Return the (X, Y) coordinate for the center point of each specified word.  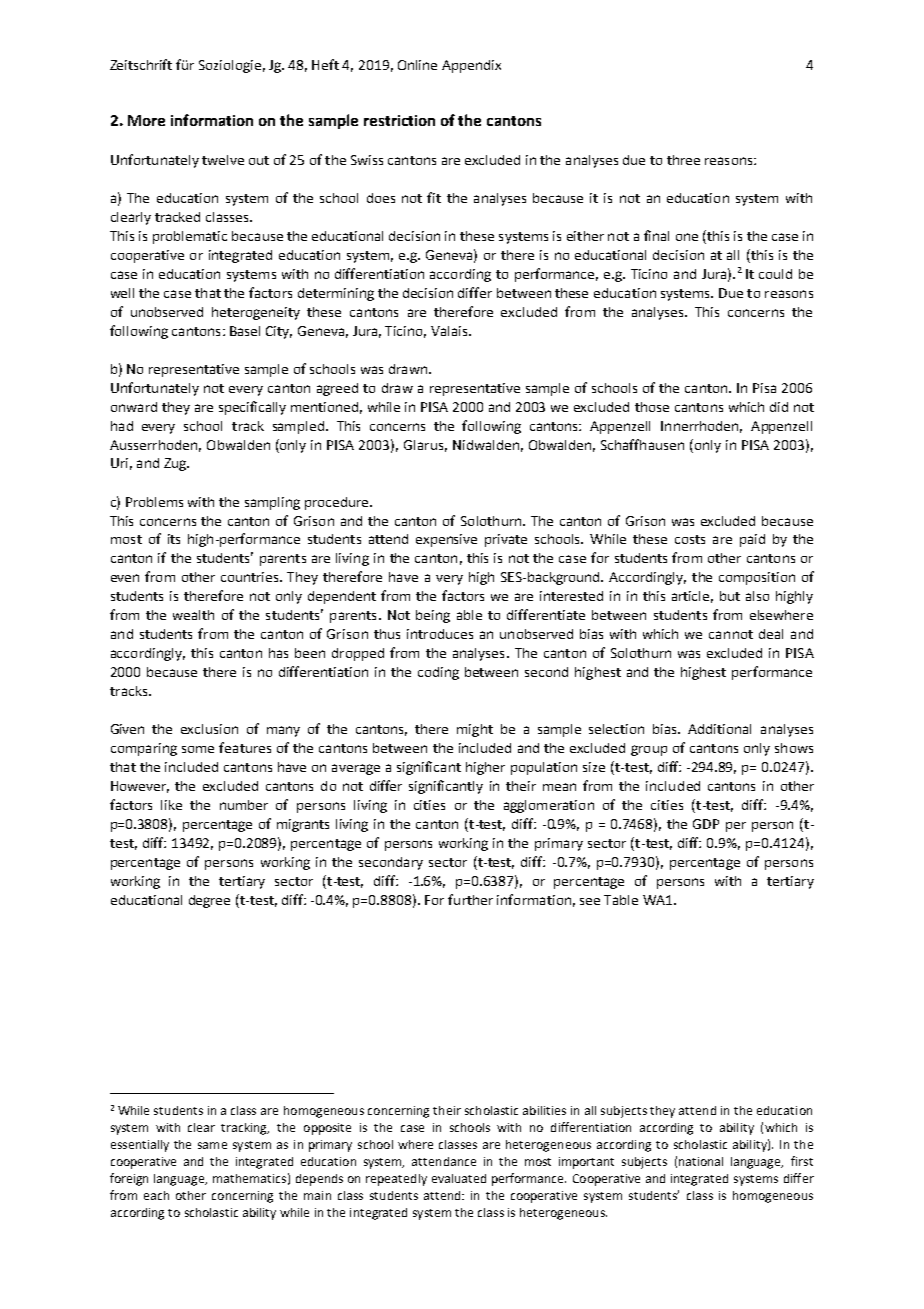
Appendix (471, 66)
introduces (440, 634)
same (212, 1145)
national (701, 1161)
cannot (731, 634)
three (683, 160)
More (146, 120)
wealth (193, 615)
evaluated (459, 1178)
